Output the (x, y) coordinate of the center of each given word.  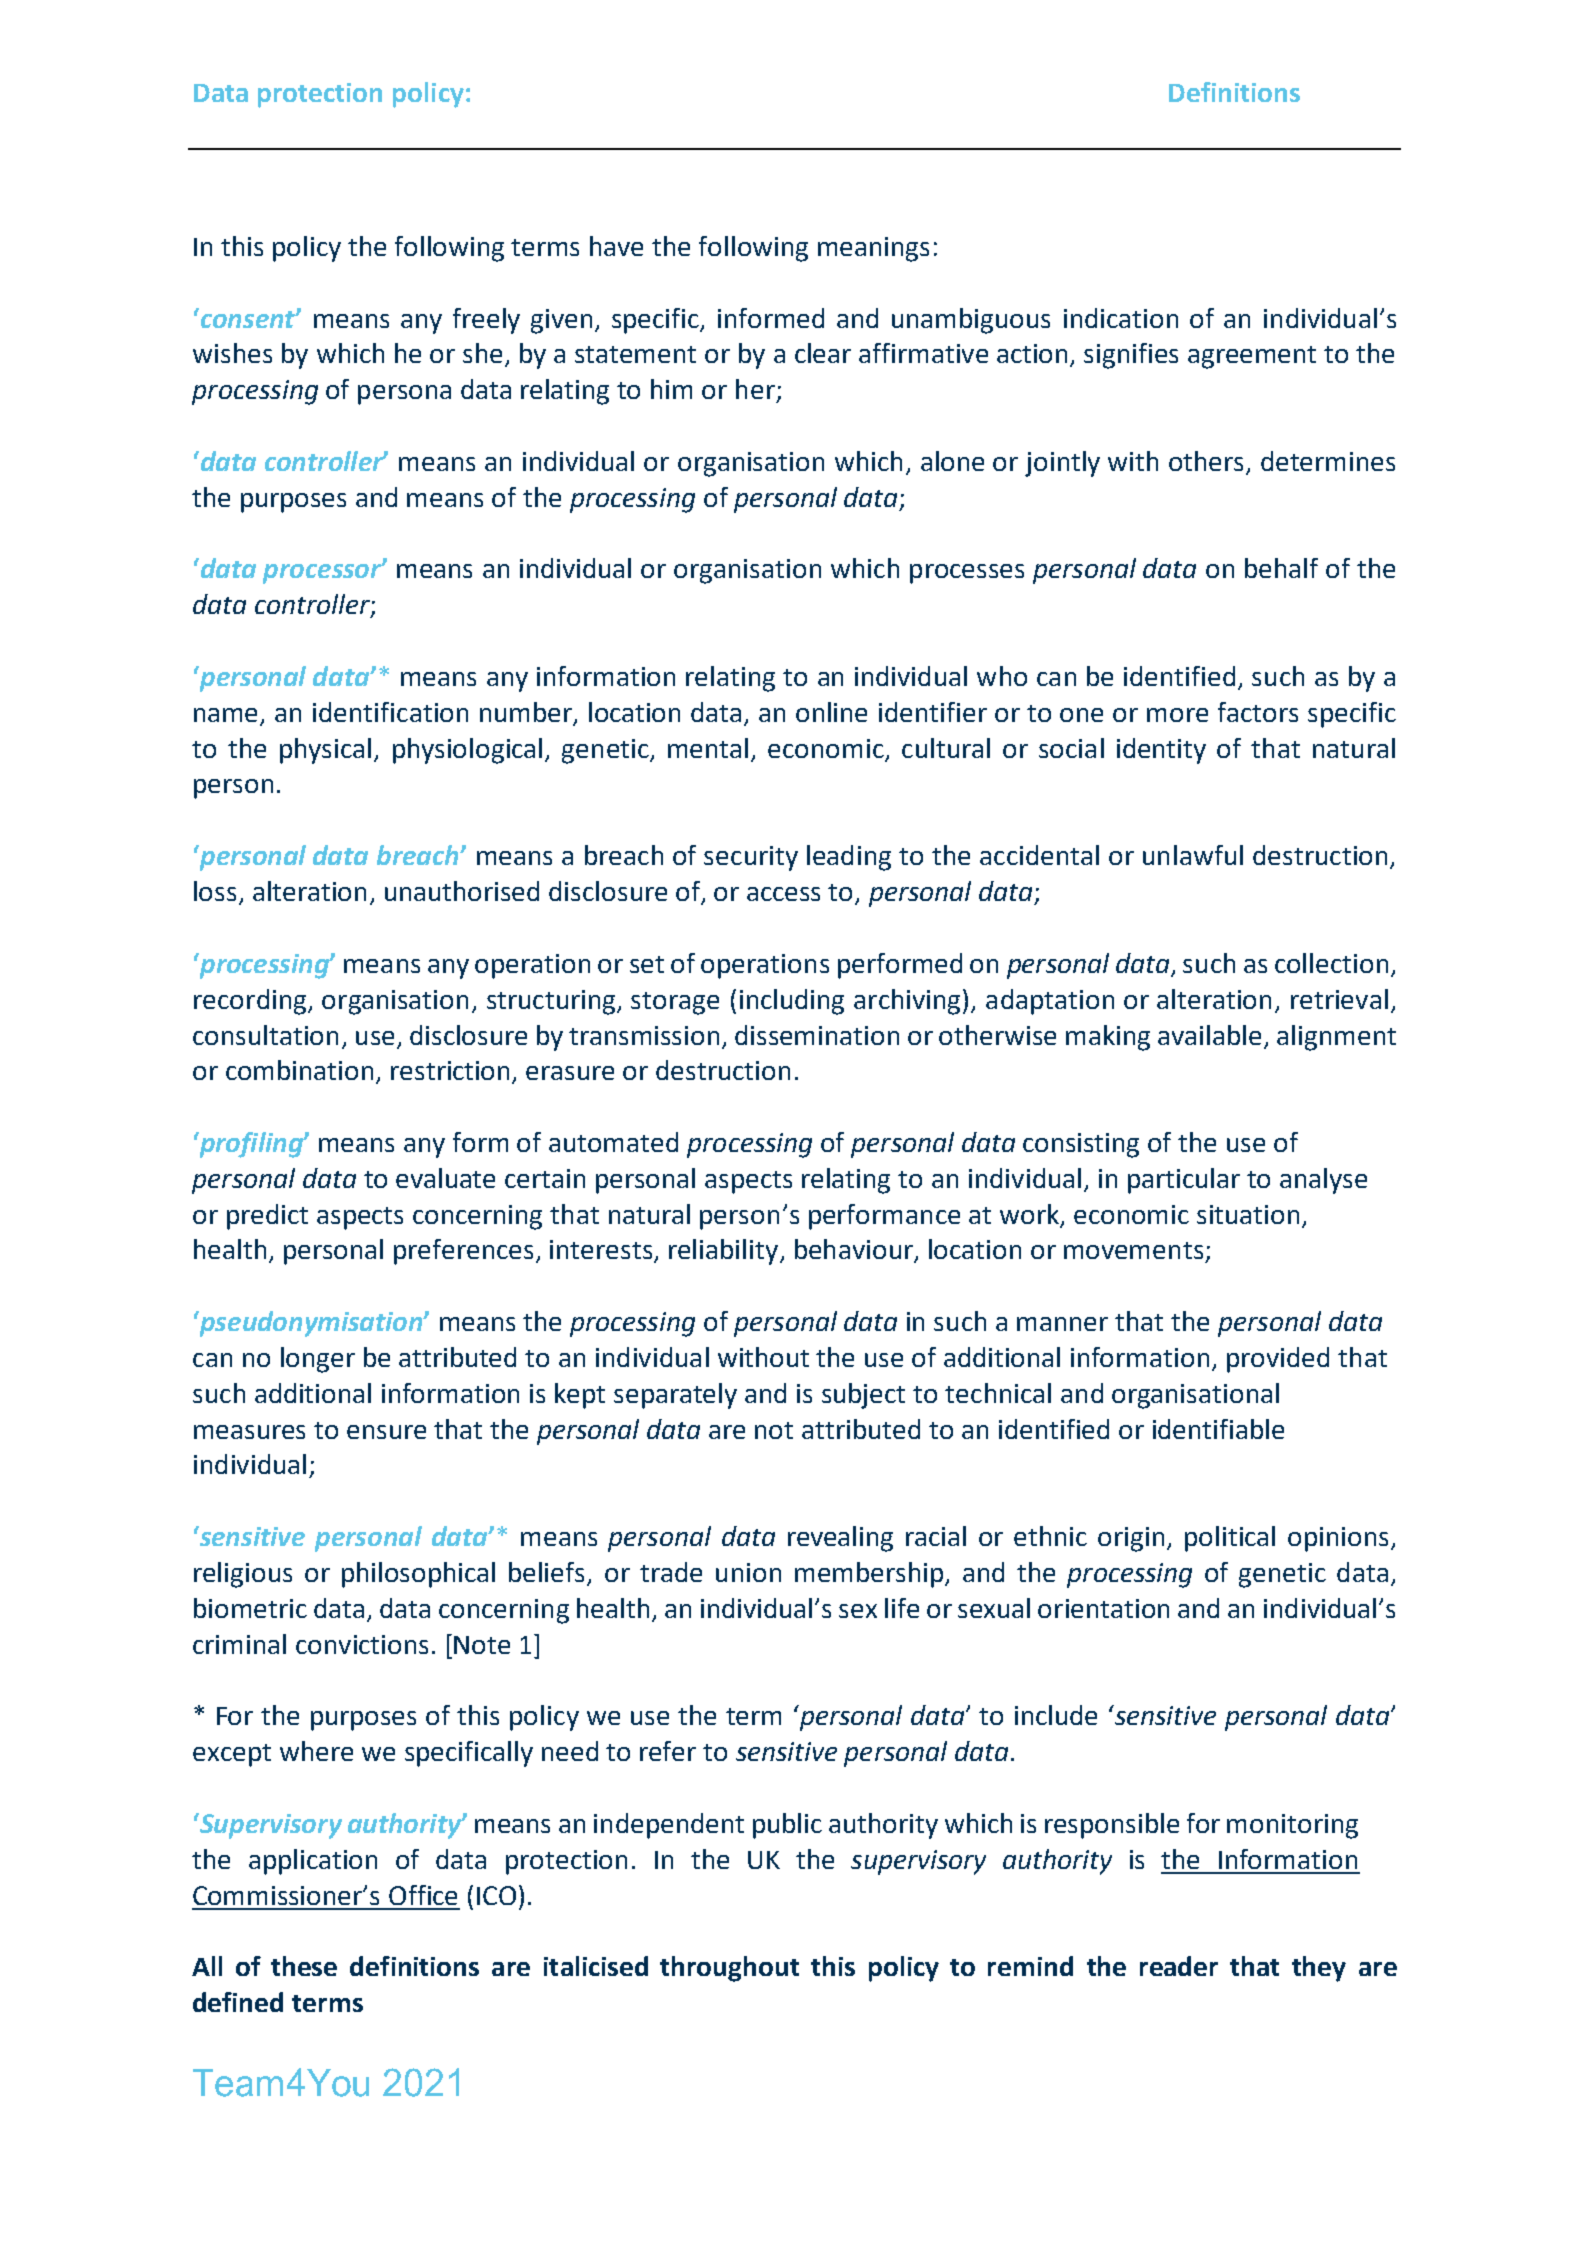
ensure (386, 1432)
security (751, 858)
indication (1121, 318)
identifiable (1218, 1429)
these (304, 1966)
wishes (232, 353)
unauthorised (462, 891)
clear (823, 353)
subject (863, 1396)
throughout (729, 1969)
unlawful (1193, 855)
